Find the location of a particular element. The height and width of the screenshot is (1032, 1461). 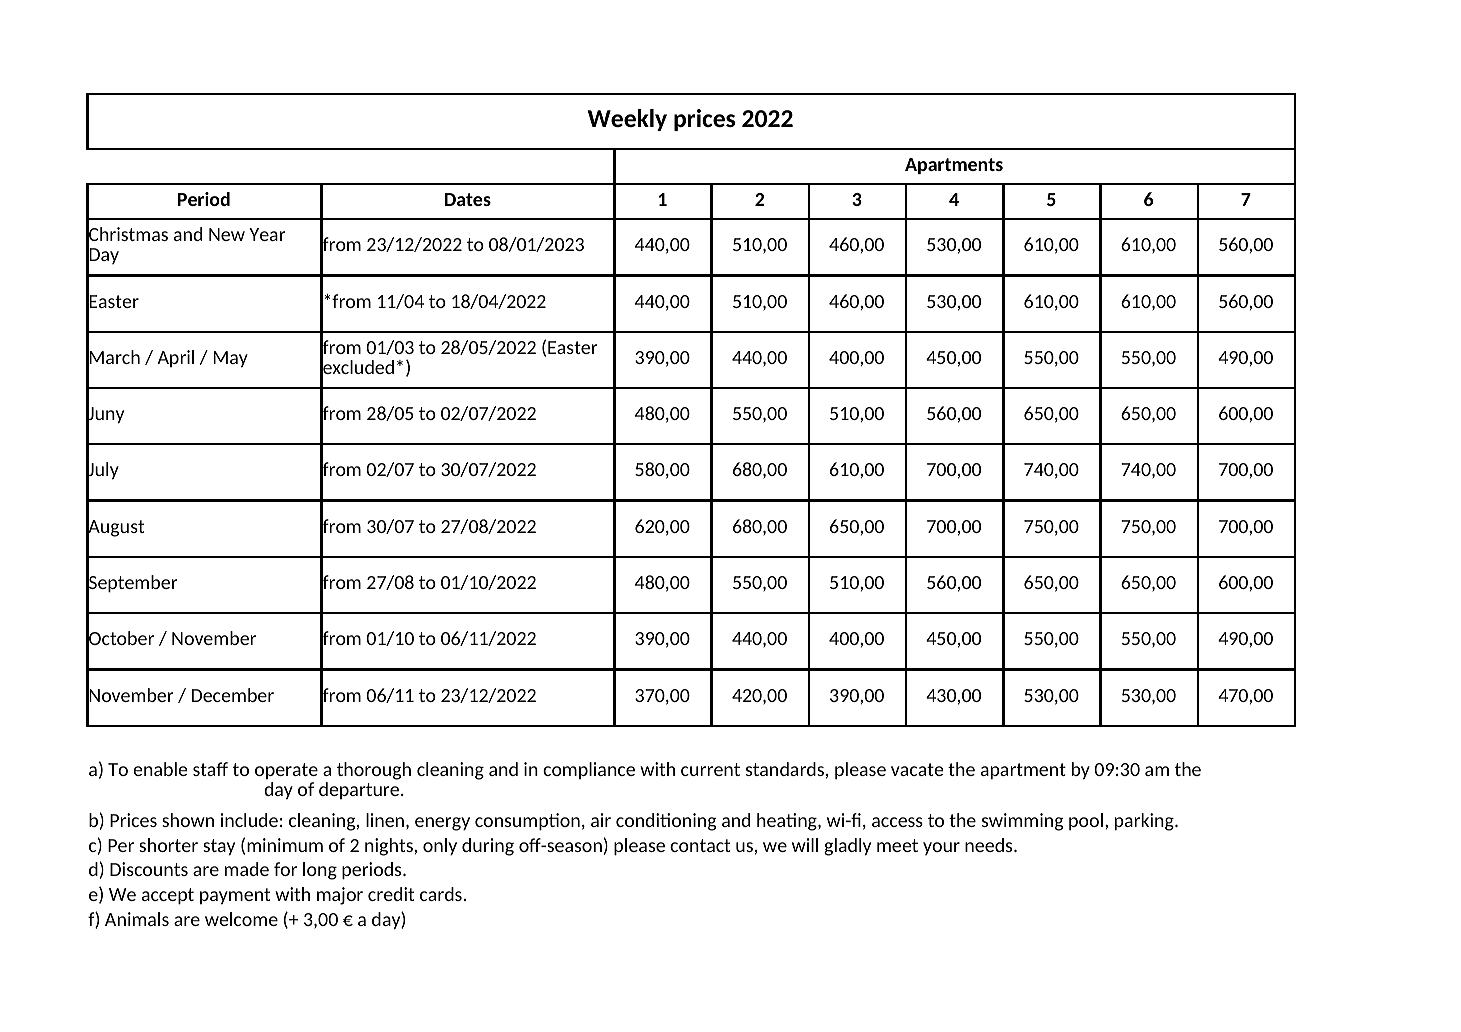

Weekly is located at coordinates (627, 120).
